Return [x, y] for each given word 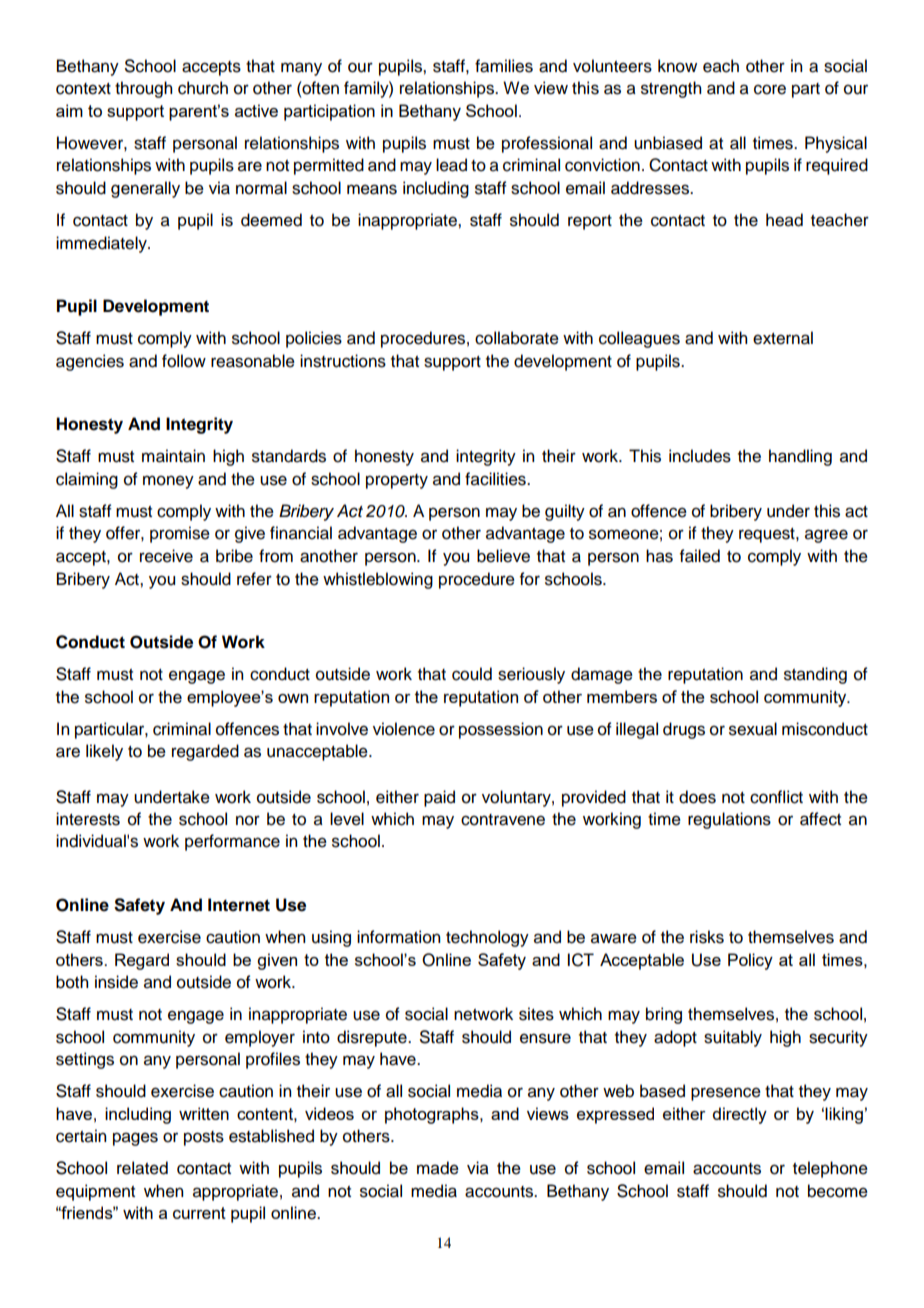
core [770, 89]
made [438, 1168]
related [142, 1168]
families [504, 66]
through [143, 89]
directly [739, 1115]
